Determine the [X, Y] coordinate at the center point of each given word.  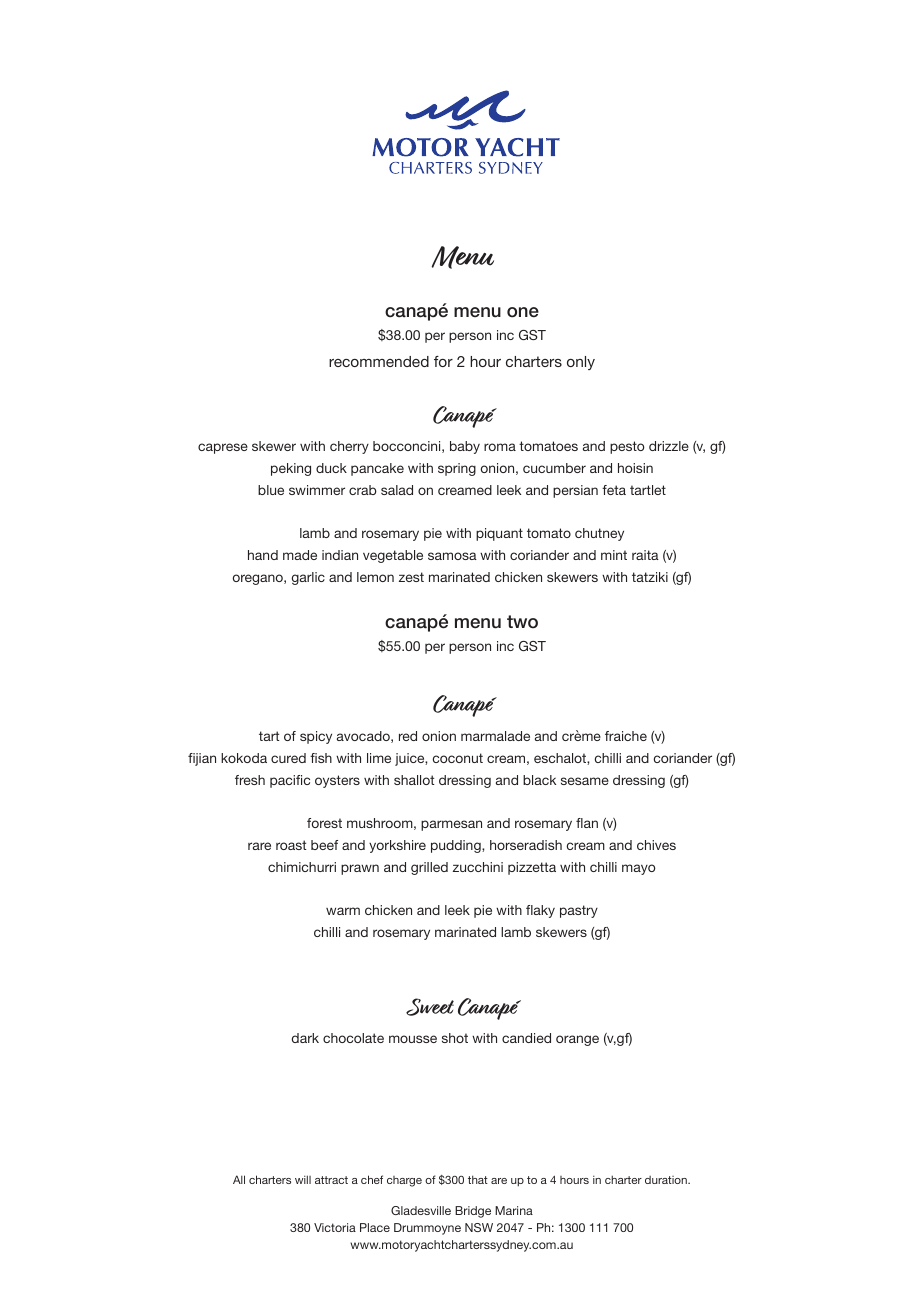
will [303, 1179]
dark [305, 1038]
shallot [414, 780]
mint [614, 555]
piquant [499, 534]
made [300, 555]
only [581, 363]
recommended [379, 361]
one [523, 312]
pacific [290, 781]
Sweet [430, 1007]
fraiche [626, 736]
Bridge [473, 1212]
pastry [579, 911]
